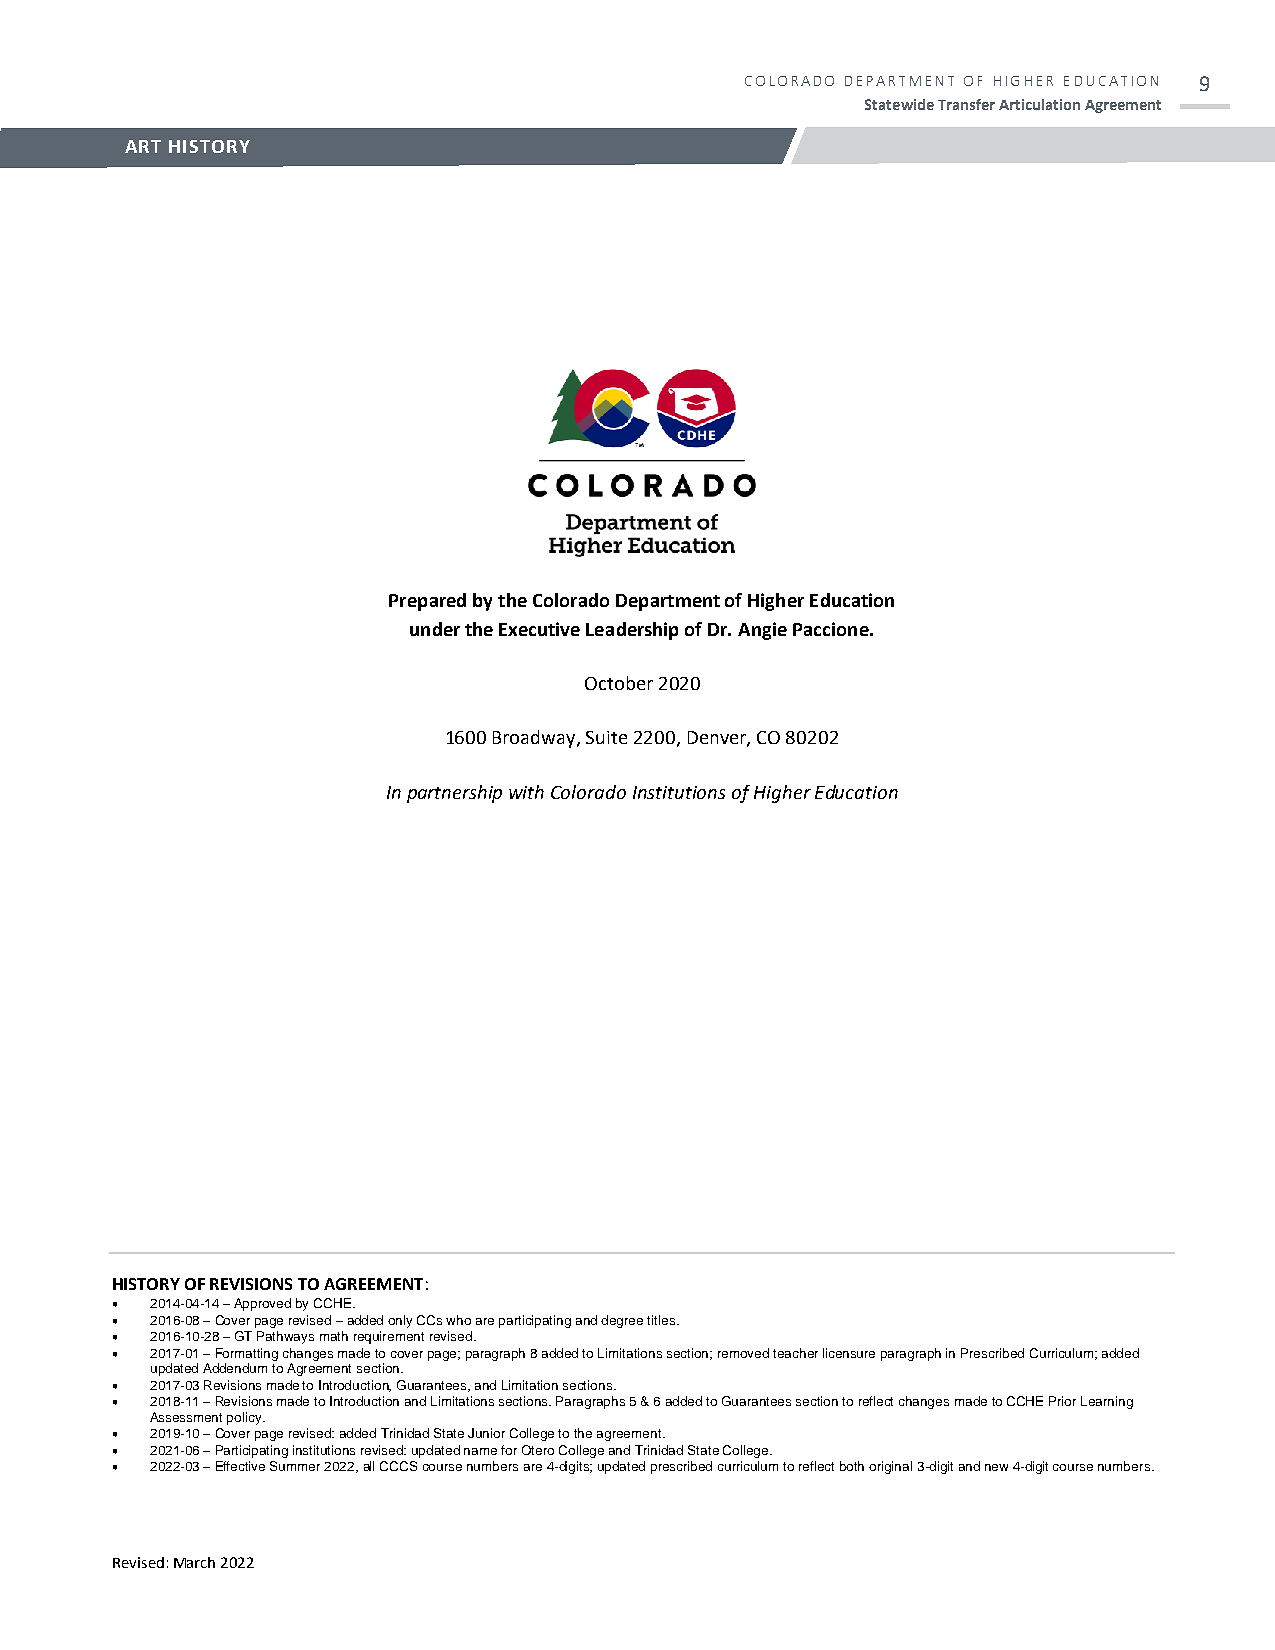 The width and height of the page is (1275, 1650). Describe the element at coordinates (966, 104) in the page. I see `Transfer` at that location.
